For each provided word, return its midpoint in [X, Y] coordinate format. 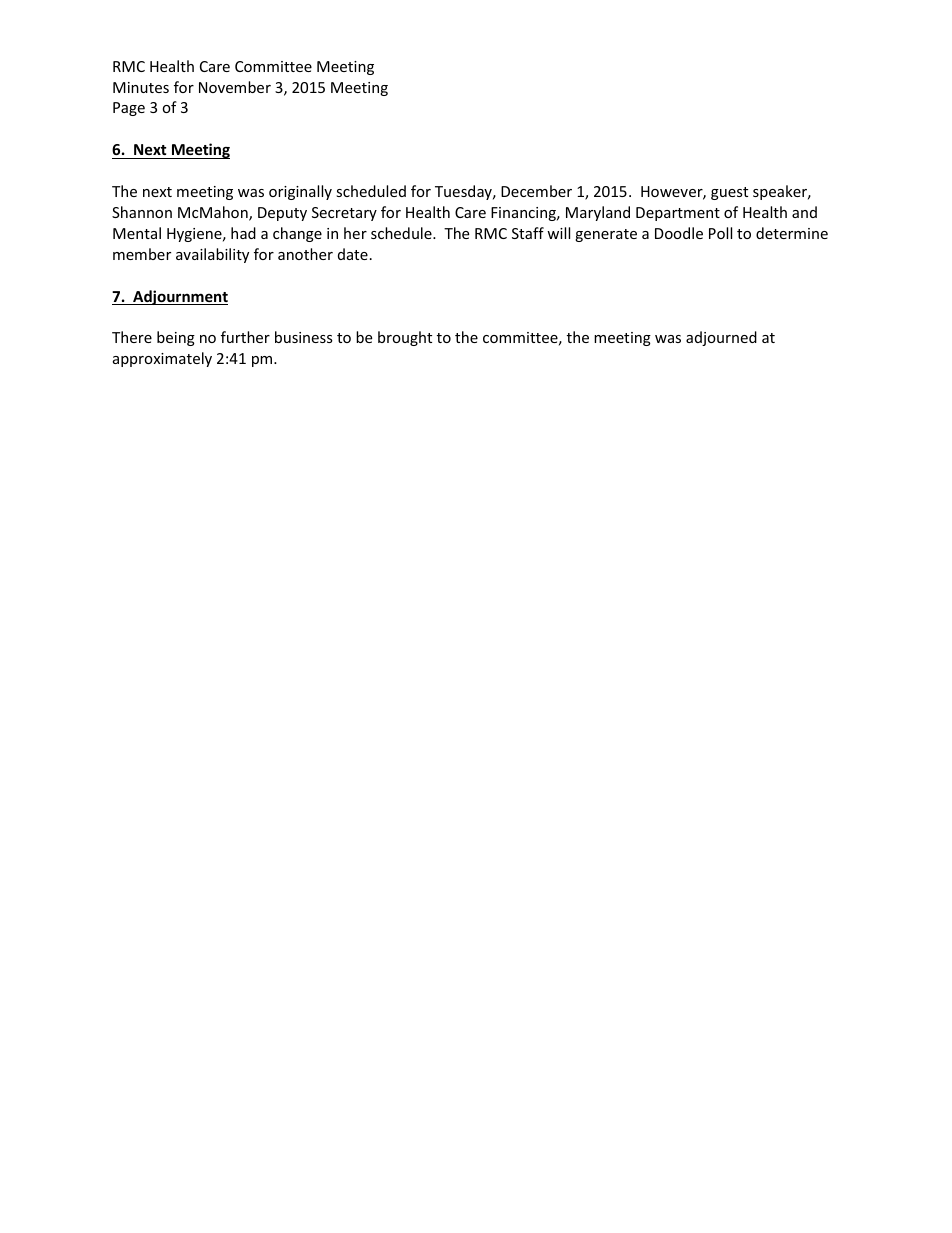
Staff [528, 233]
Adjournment [179, 297]
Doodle [679, 233]
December [536, 191]
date [353, 254]
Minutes [141, 87]
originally [300, 192]
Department [678, 214]
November [235, 87]
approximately [162, 359]
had [243, 233]
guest [729, 193]
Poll [720, 233]
